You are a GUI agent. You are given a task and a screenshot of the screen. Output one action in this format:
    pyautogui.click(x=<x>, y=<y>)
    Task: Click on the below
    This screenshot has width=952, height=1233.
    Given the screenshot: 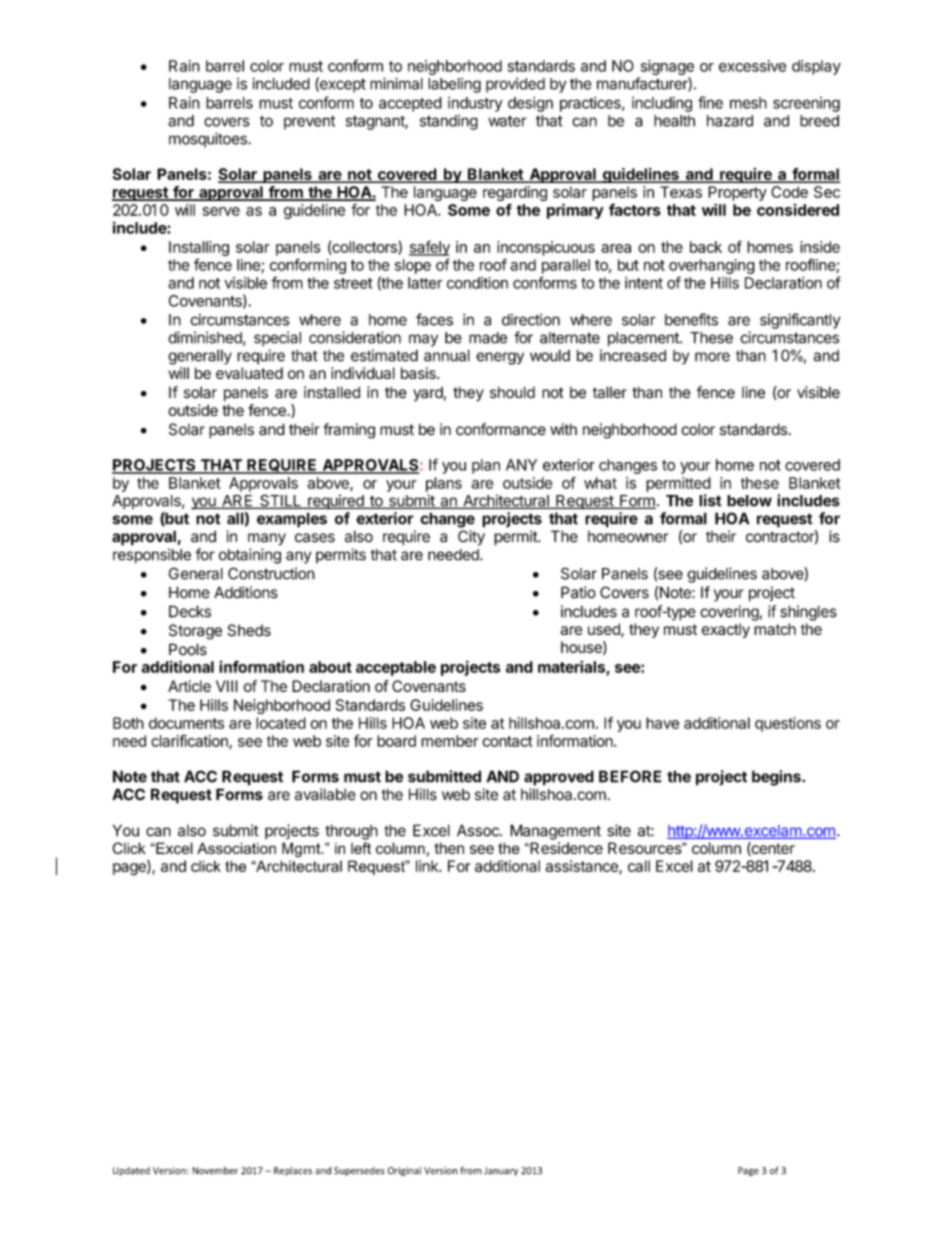 What is the action you would take?
    pyautogui.click(x=749, y=501)
